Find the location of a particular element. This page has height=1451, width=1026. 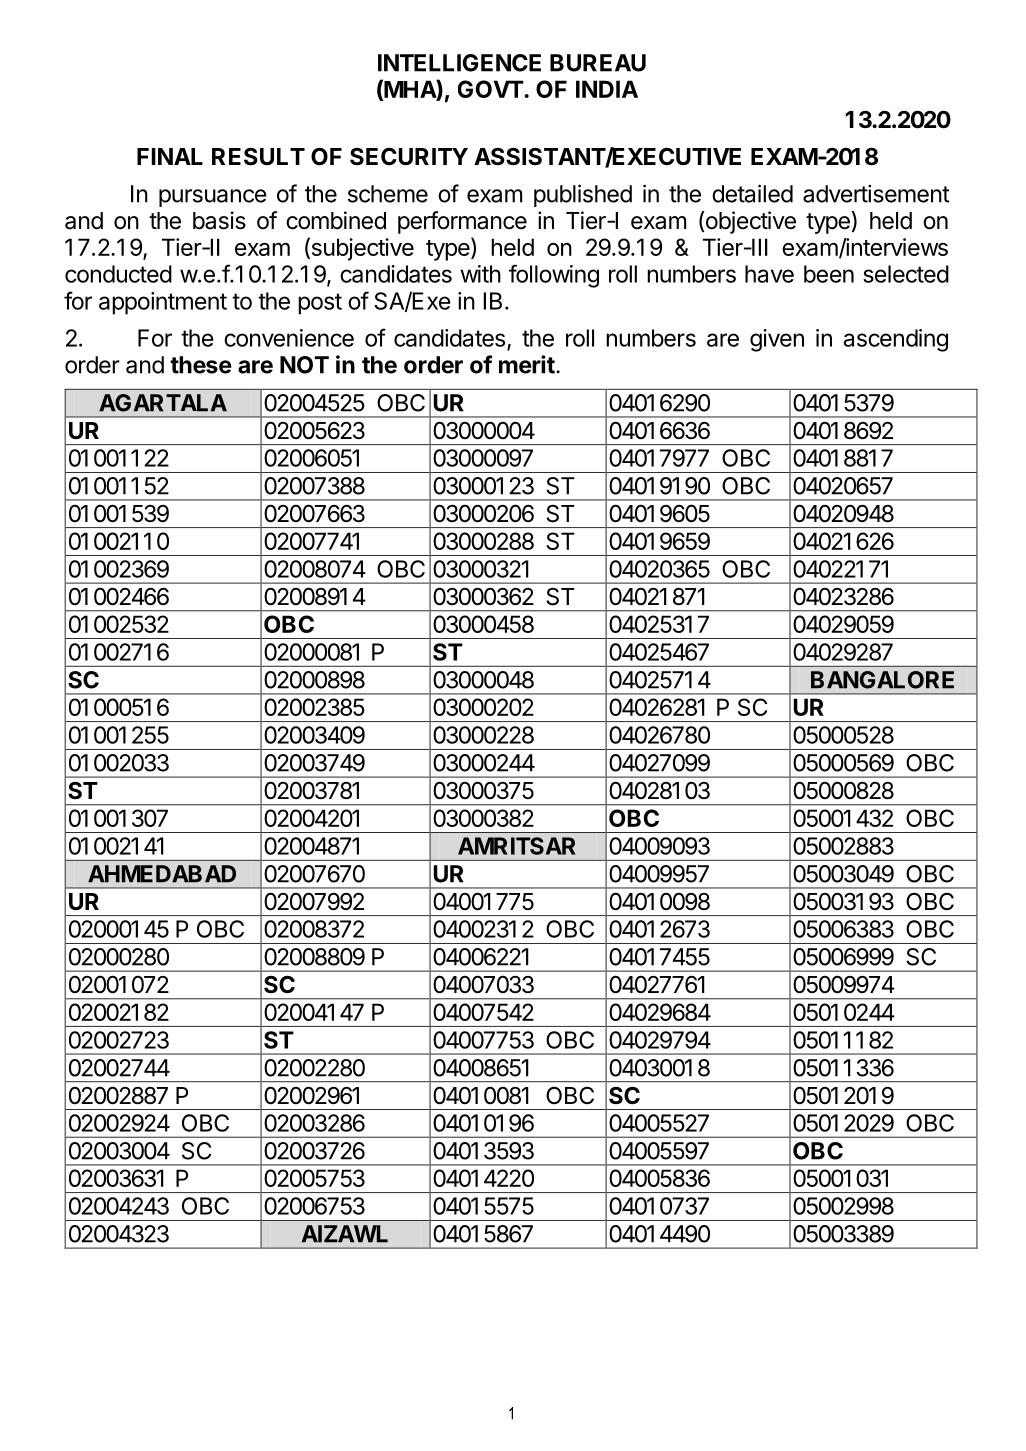

merit is located at coordinates (527, 364).
